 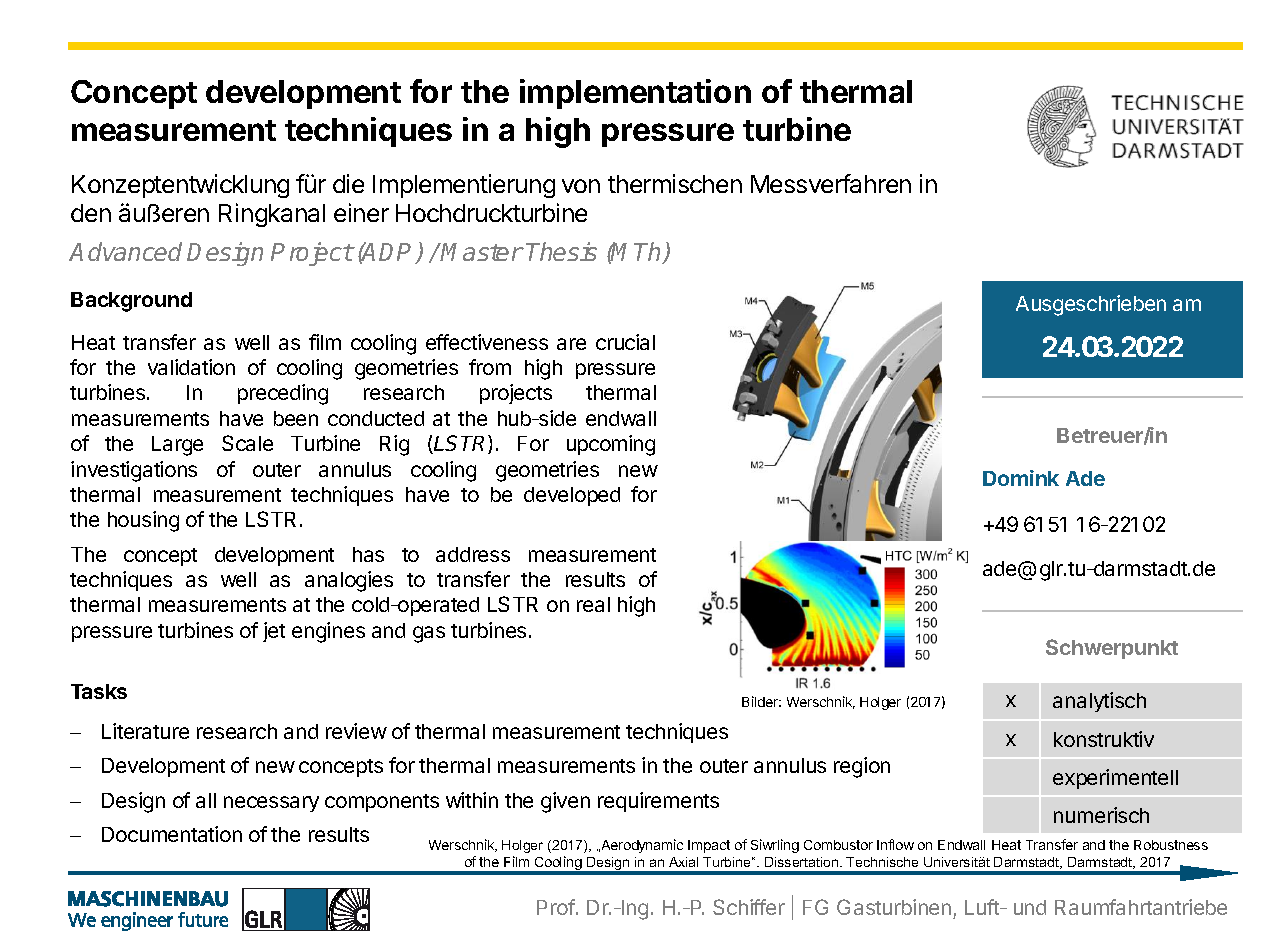 I want to click on von, so click(x=581, y=186).
